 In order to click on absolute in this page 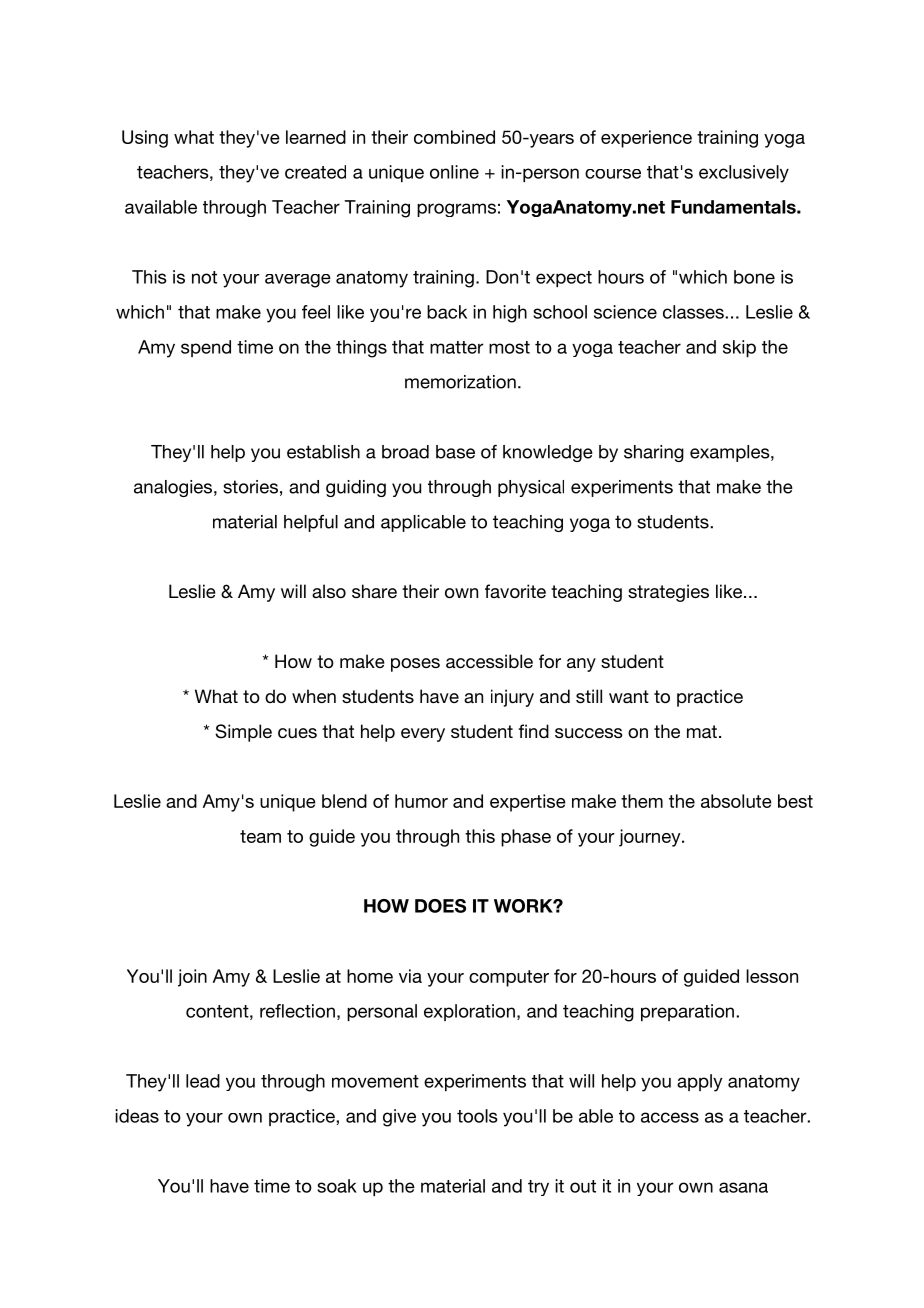, I will do `click(736, 801)`.
